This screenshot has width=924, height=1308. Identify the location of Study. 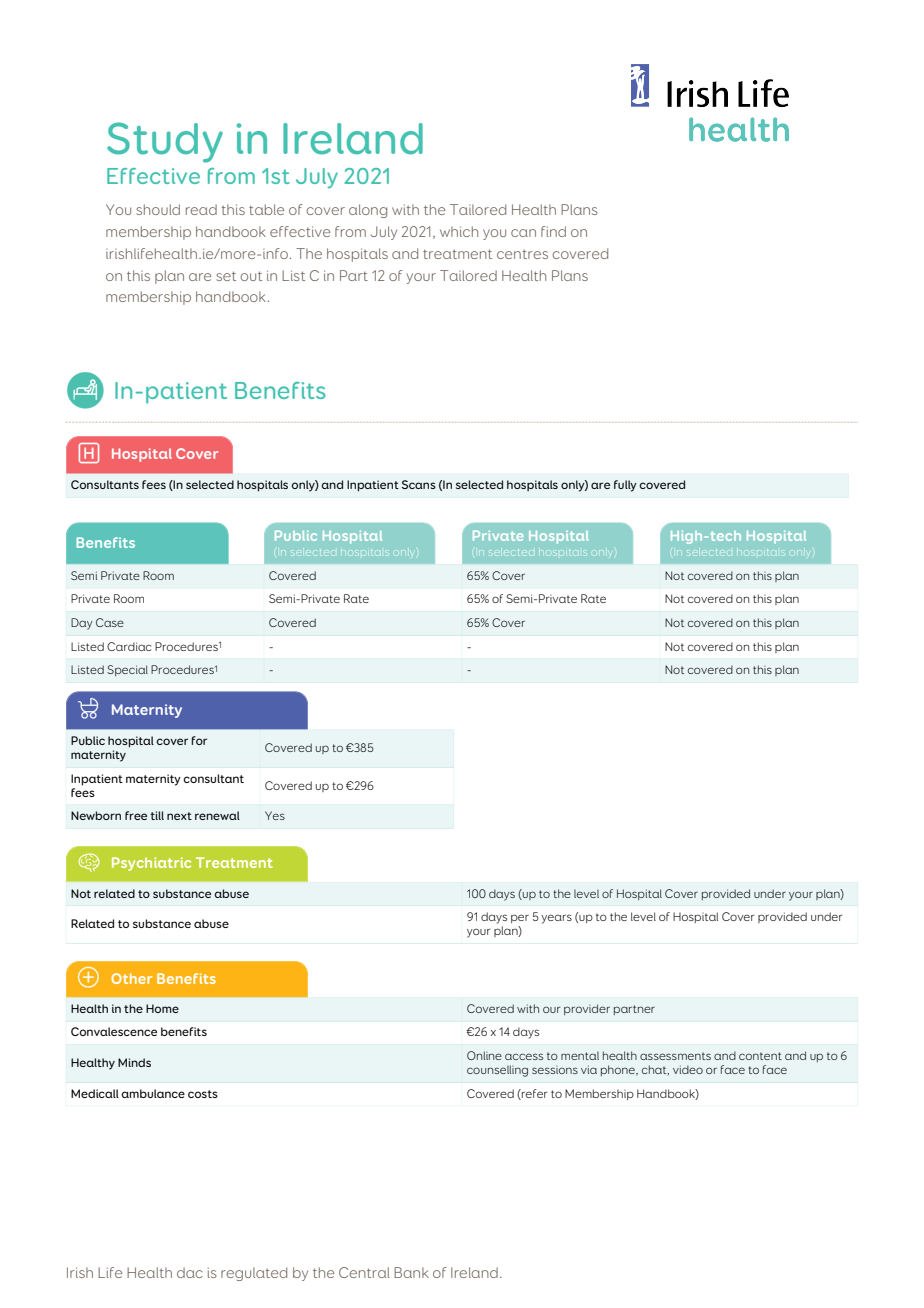
(165, 142).
